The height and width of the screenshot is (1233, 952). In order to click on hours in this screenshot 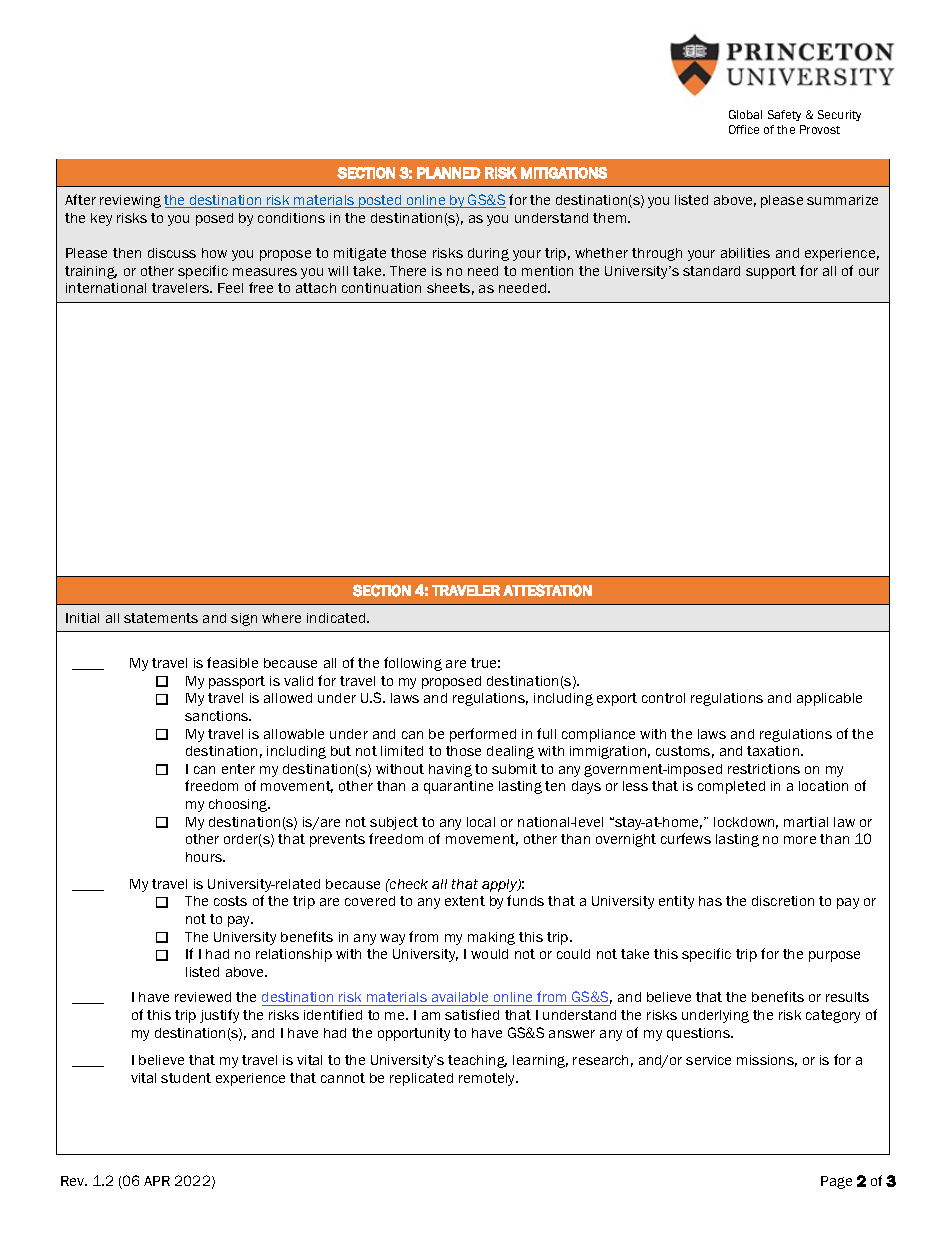, I will do `click(205, 857)`.
